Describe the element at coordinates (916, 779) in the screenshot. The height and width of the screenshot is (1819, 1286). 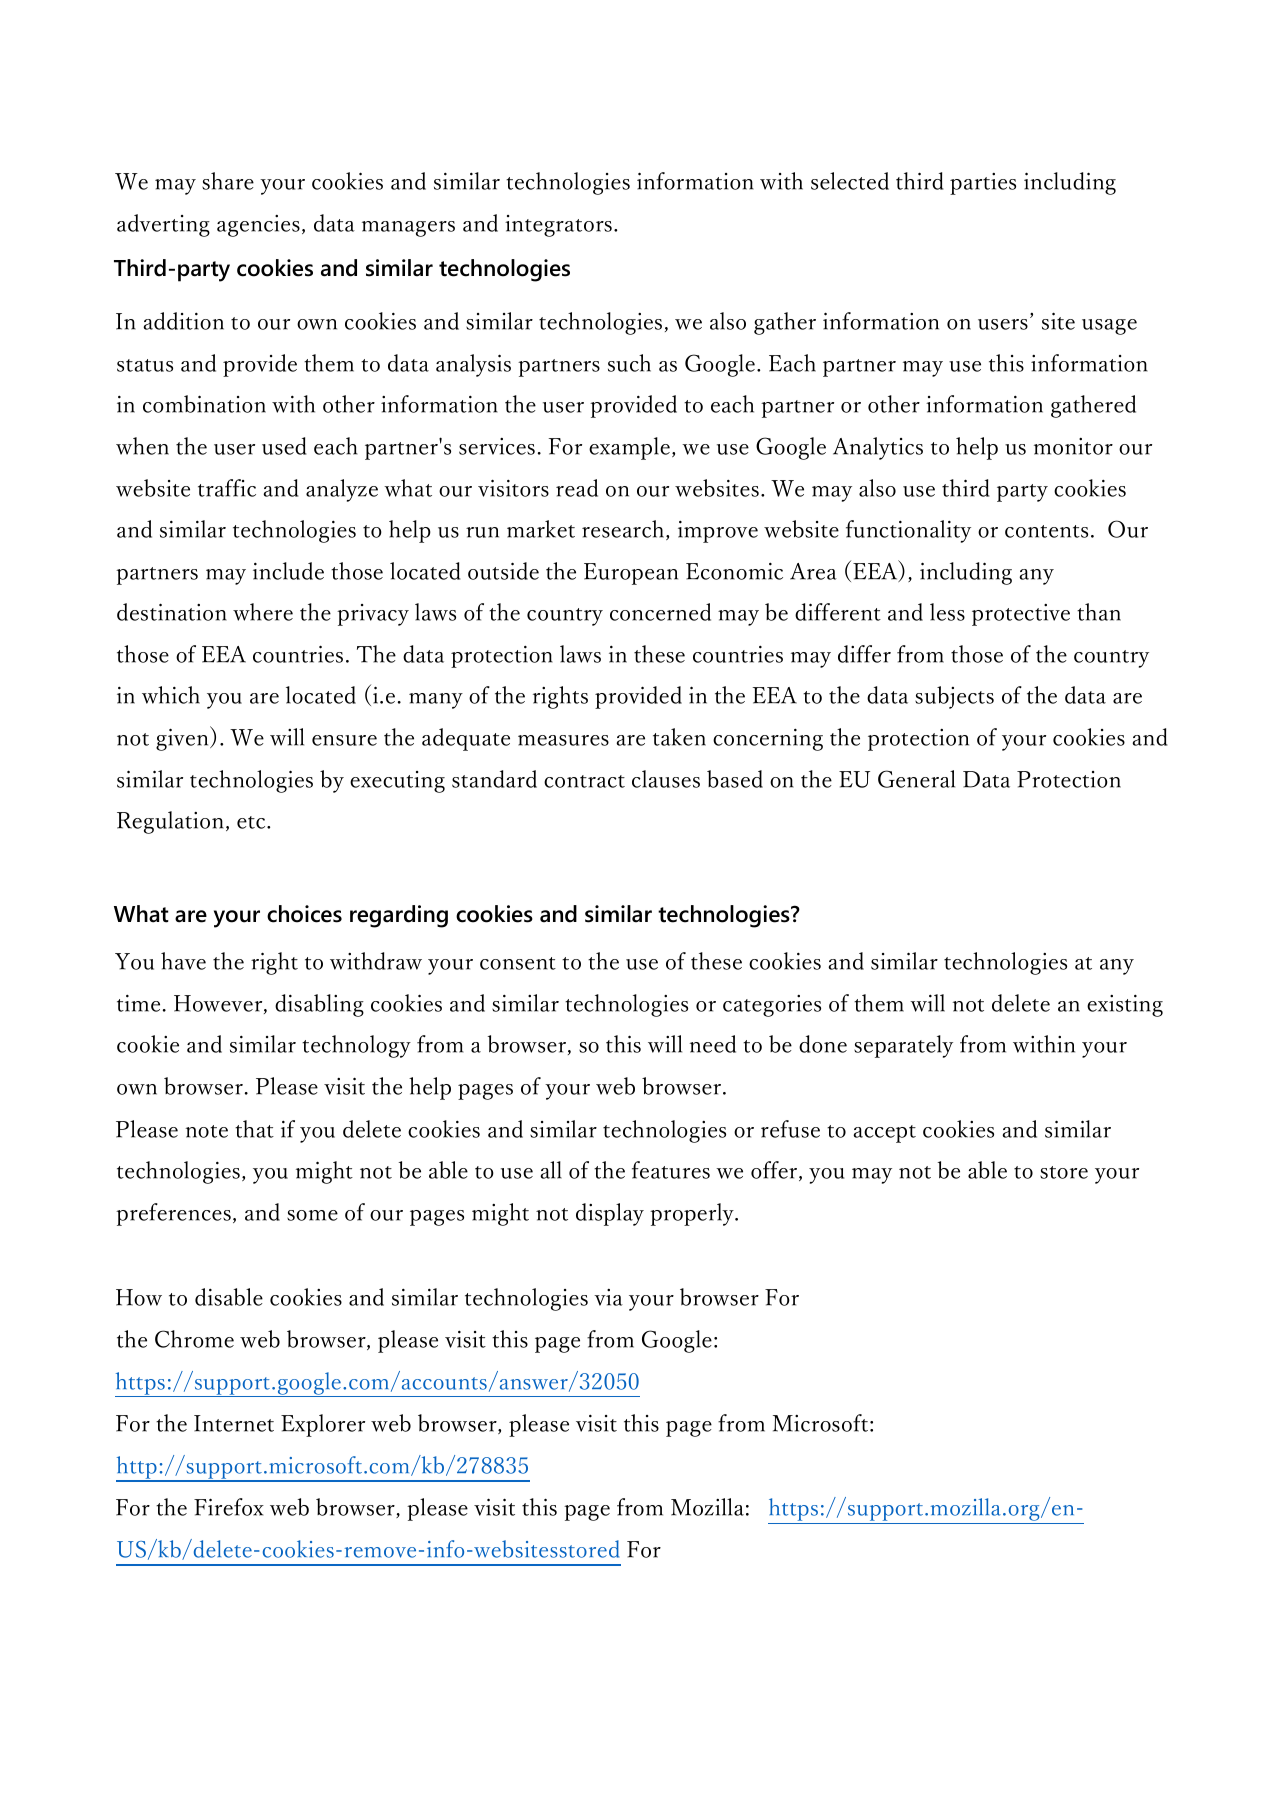
I see `General` at that location.
